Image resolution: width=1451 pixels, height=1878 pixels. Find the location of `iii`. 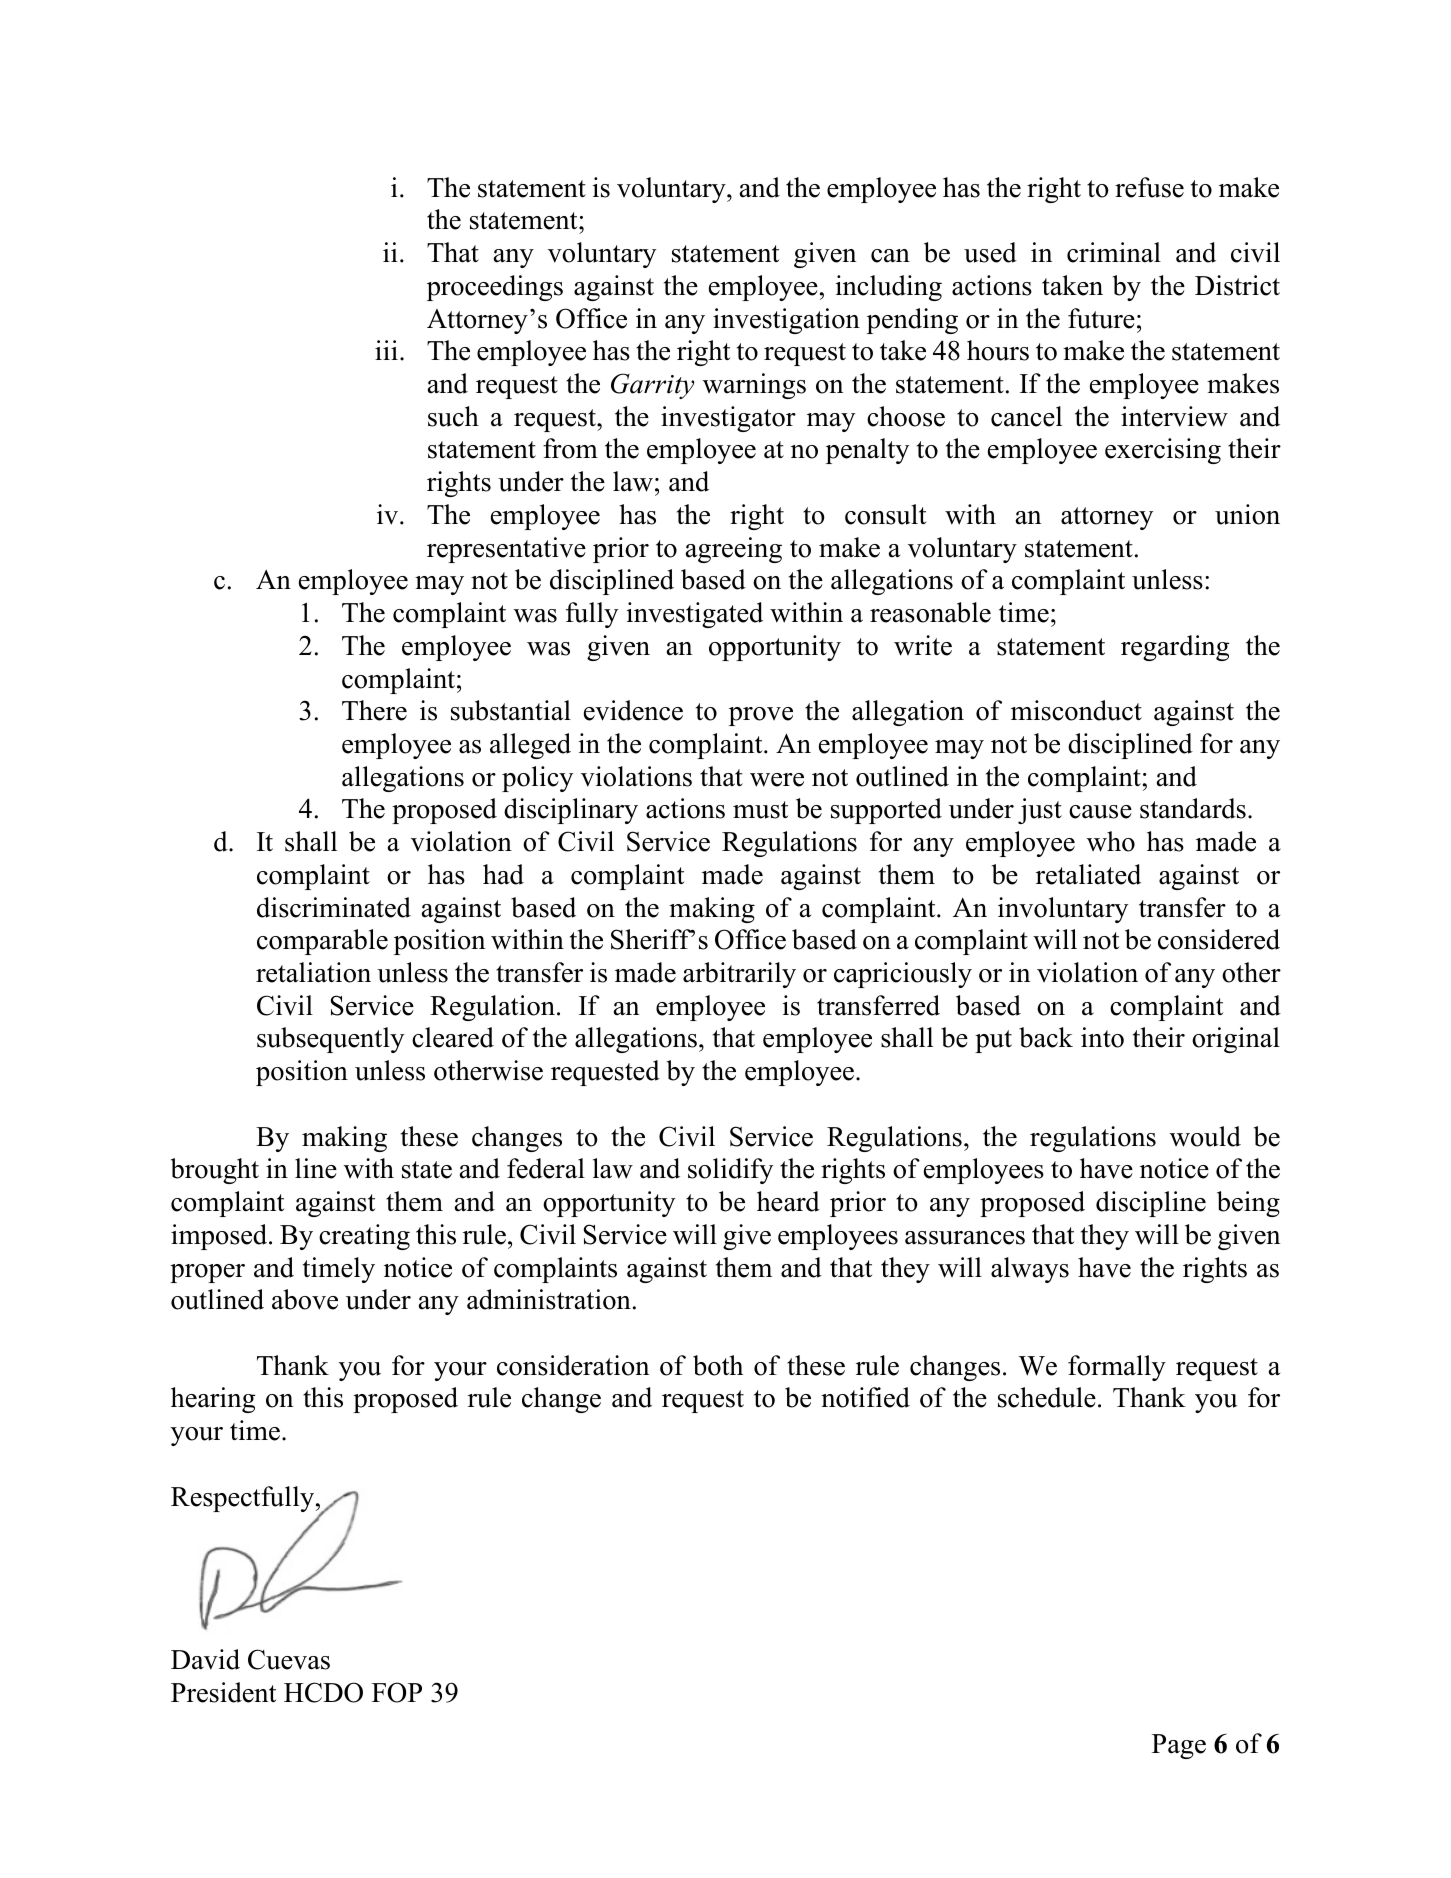

iii is located at coordinates (386, 350).
